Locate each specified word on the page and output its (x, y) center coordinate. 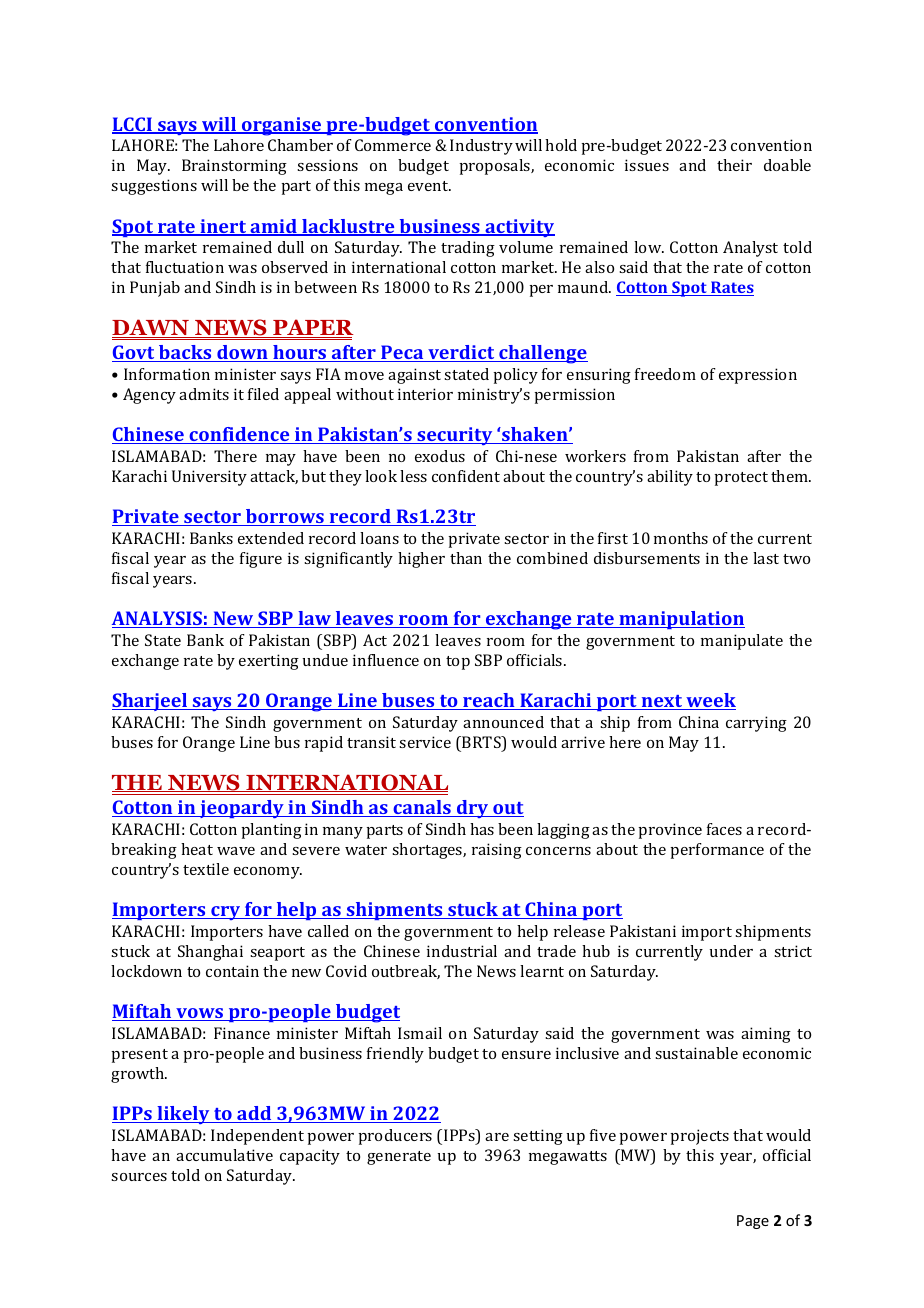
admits (204, 394)
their (734, 165)
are (497, 1137)
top (458, 663)
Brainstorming (234, 167)
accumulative (224, 1155)
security (455, 436)
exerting (269, 662)
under (731, 951)
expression (758, 376)
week (710, 701)
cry (226, 913)
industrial (462, 951)
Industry (481, 147)
